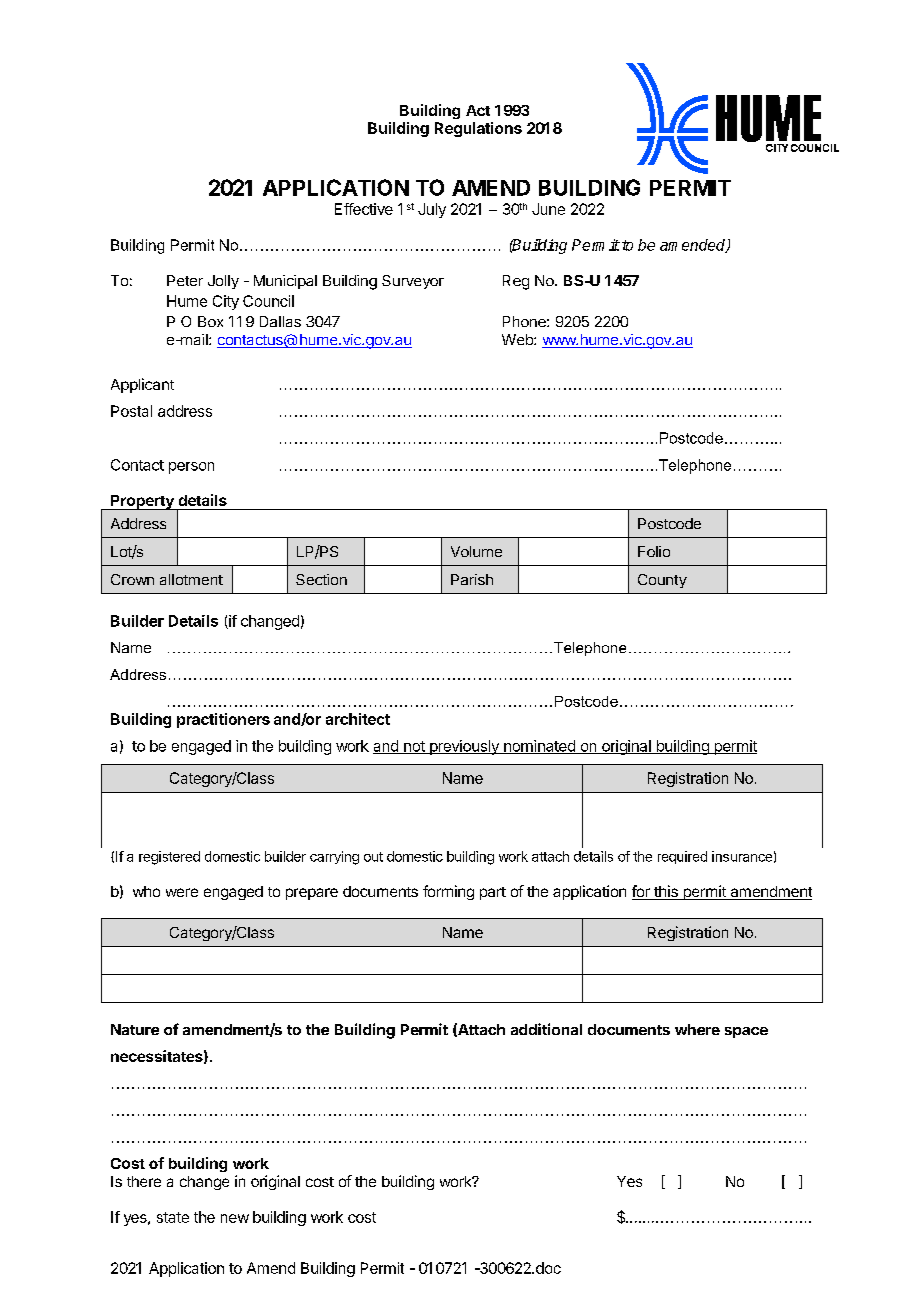  Describe the element at coordinates (476, 551) in the screenshot. I see `Volume` at that location.
